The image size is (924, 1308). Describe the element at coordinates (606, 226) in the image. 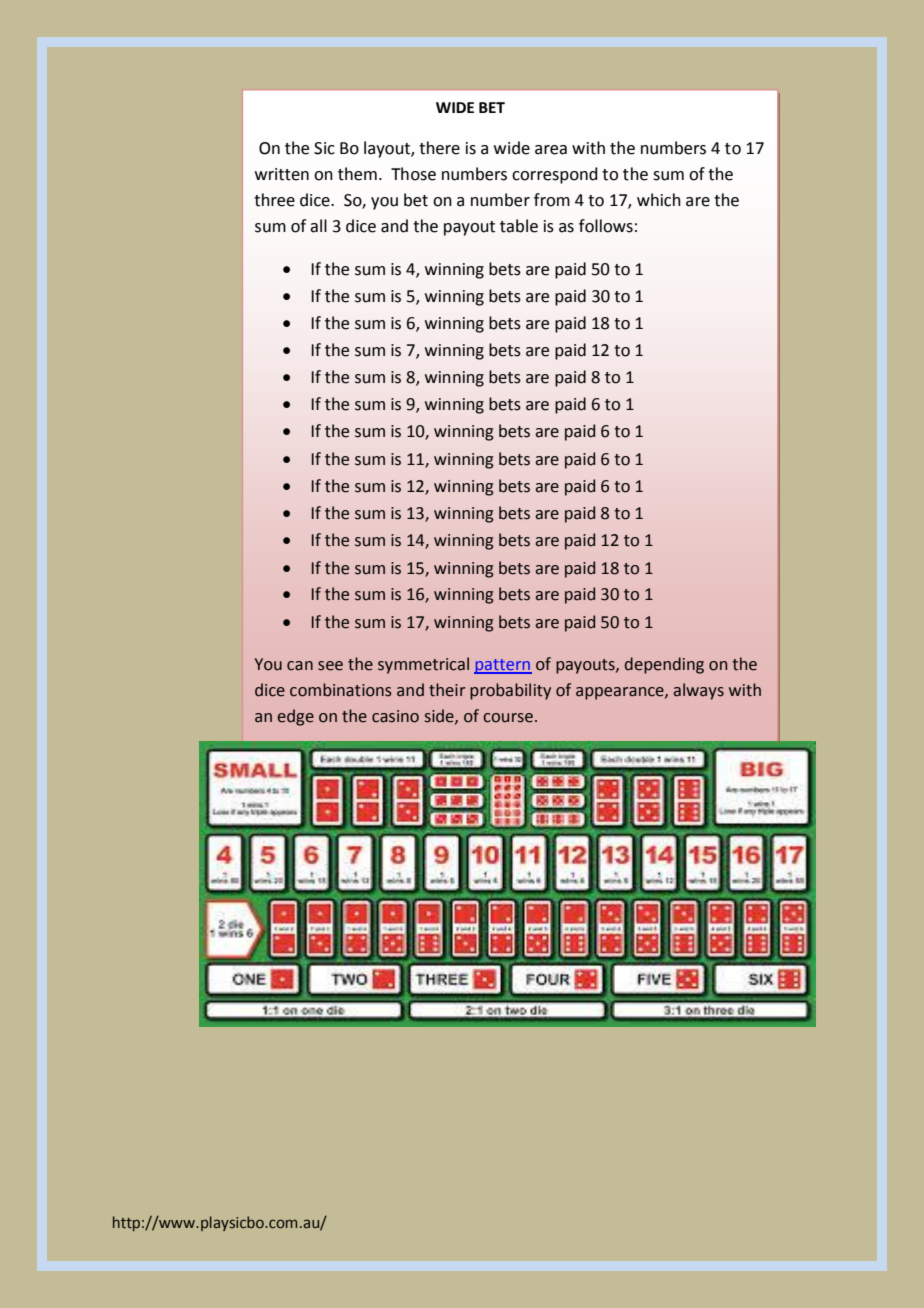

I see `follows` at that location.
